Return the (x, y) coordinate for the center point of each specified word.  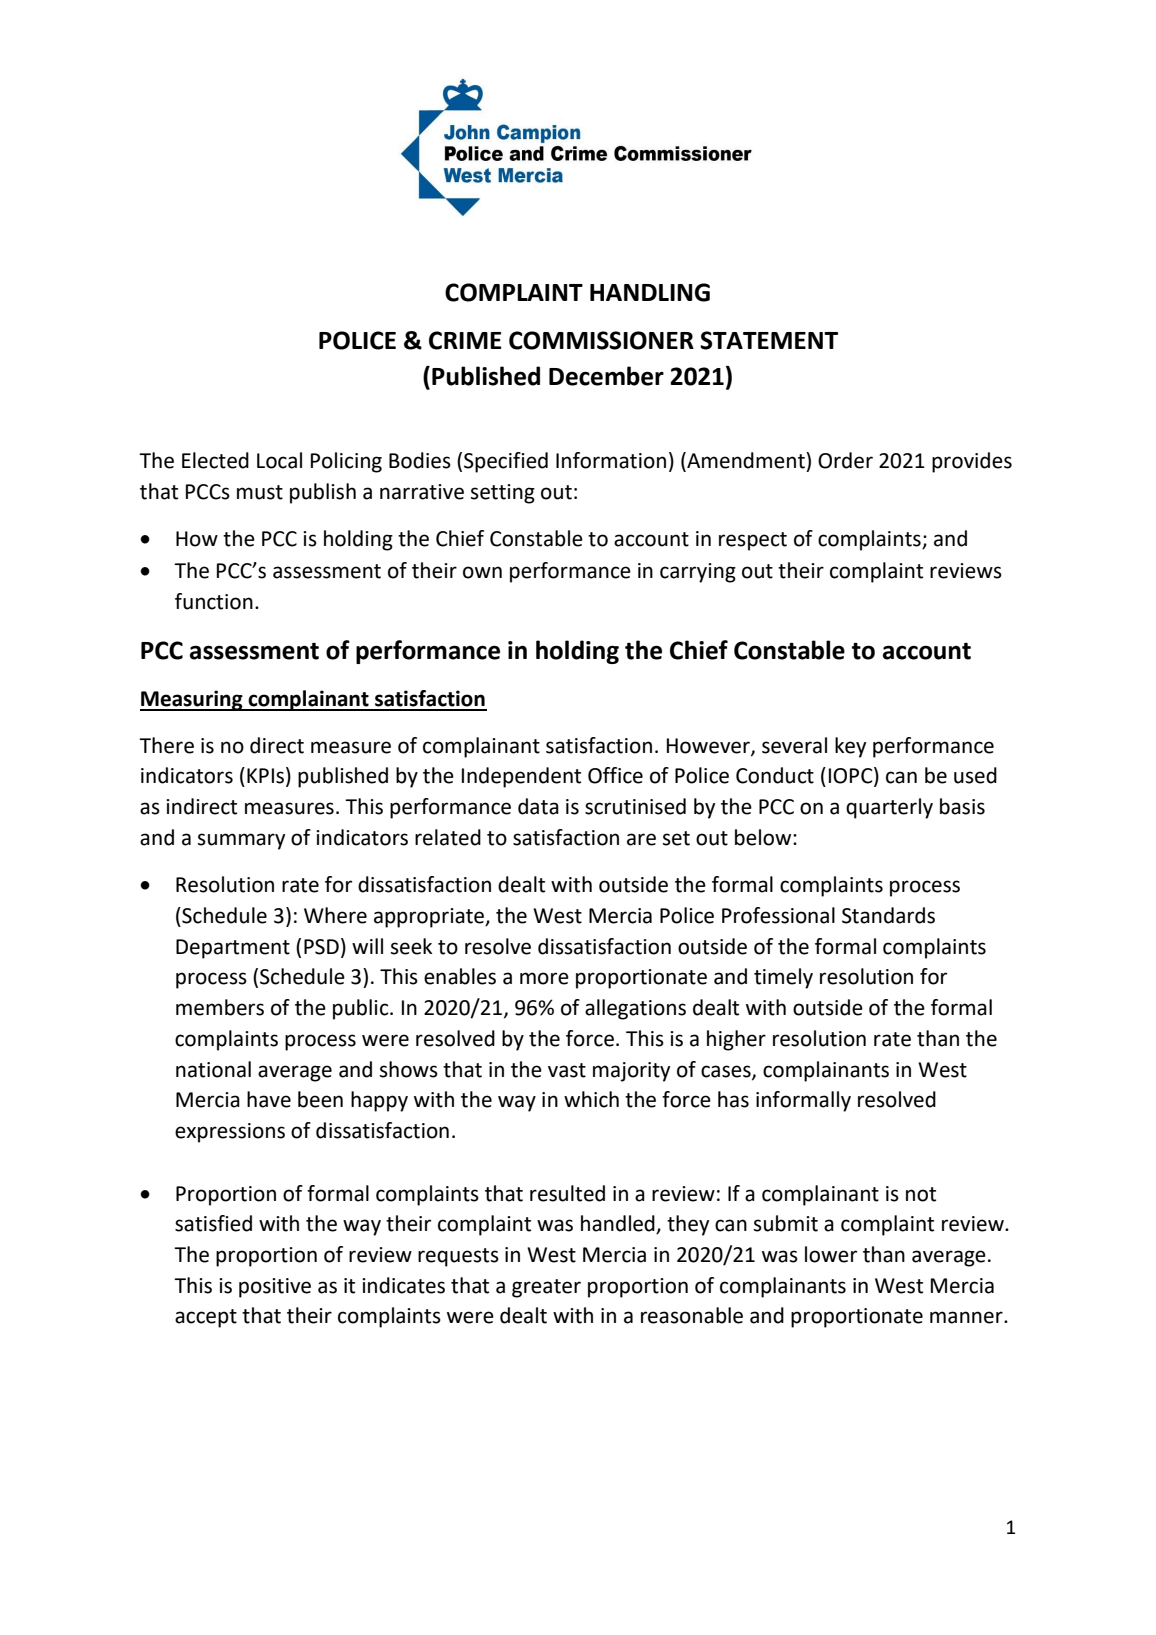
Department (233, 949)
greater (546, 1288)
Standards (888, 915)
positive (275, 1288)
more (544, 978)
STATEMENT (769, 340)
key (850, 747)
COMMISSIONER (601, 340)
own (482, 572)
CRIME (465, 340)
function (214, 601)
